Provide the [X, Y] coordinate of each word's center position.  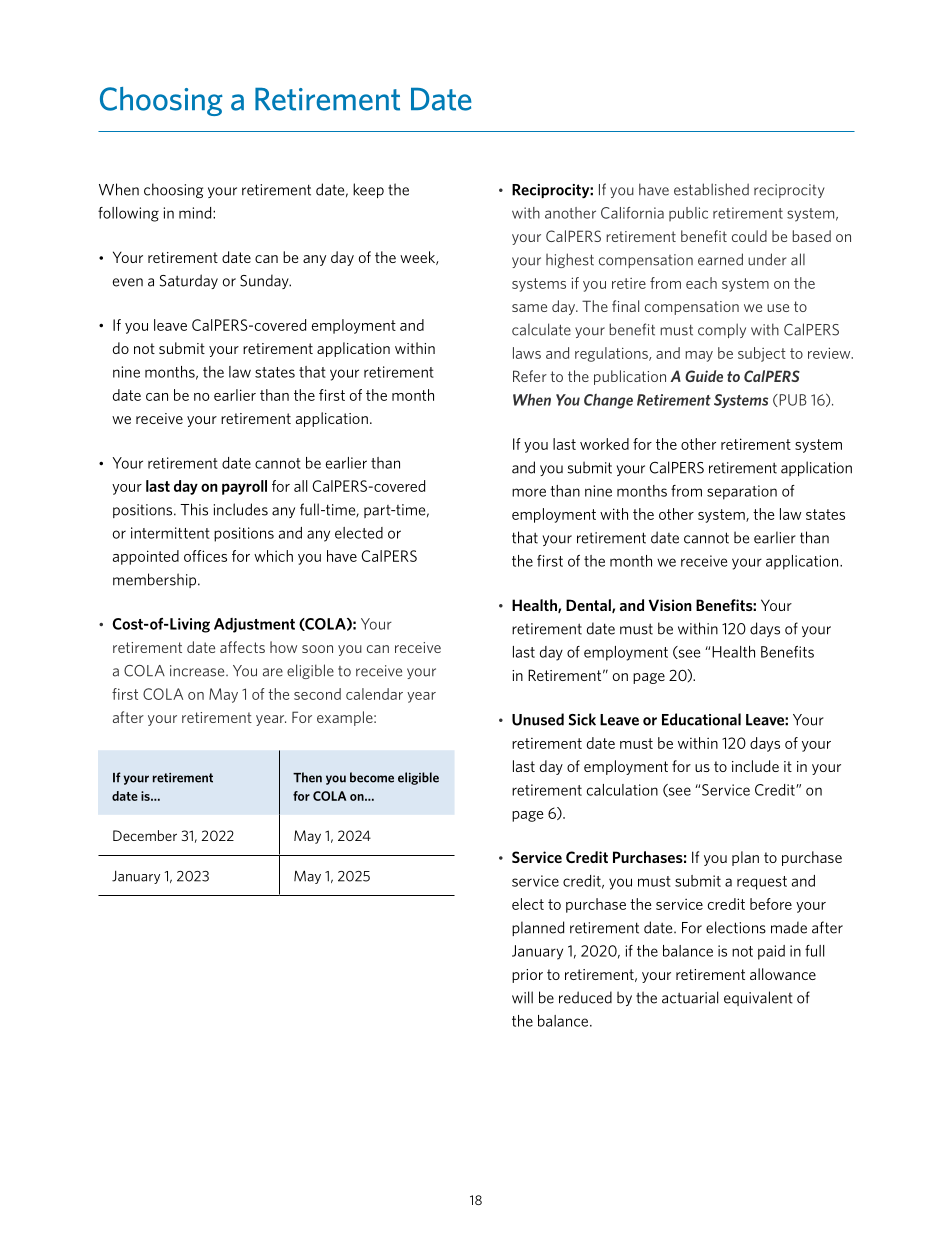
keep [368, 190]
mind [196, 213]
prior [527, 976]
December [145, 835]
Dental [589, 606]
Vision [670, 605]
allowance [783, 974]
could [749, 236]
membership [156, 580]
